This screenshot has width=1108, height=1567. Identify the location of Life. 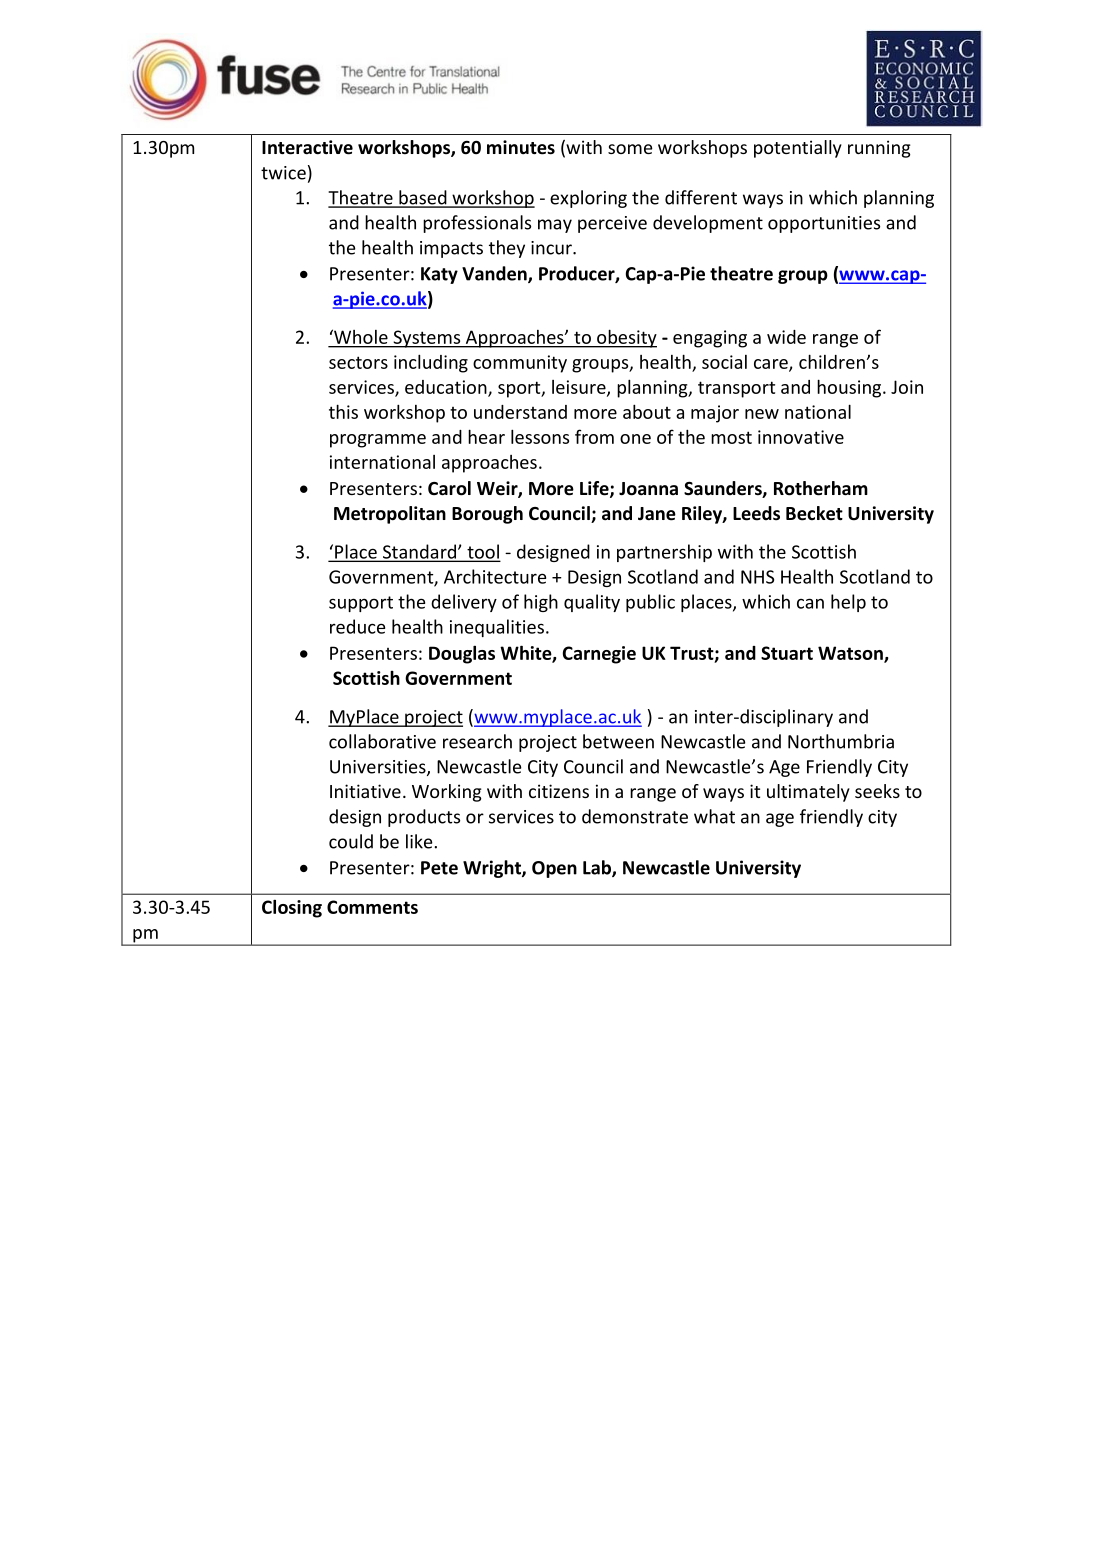
(595, 489).
